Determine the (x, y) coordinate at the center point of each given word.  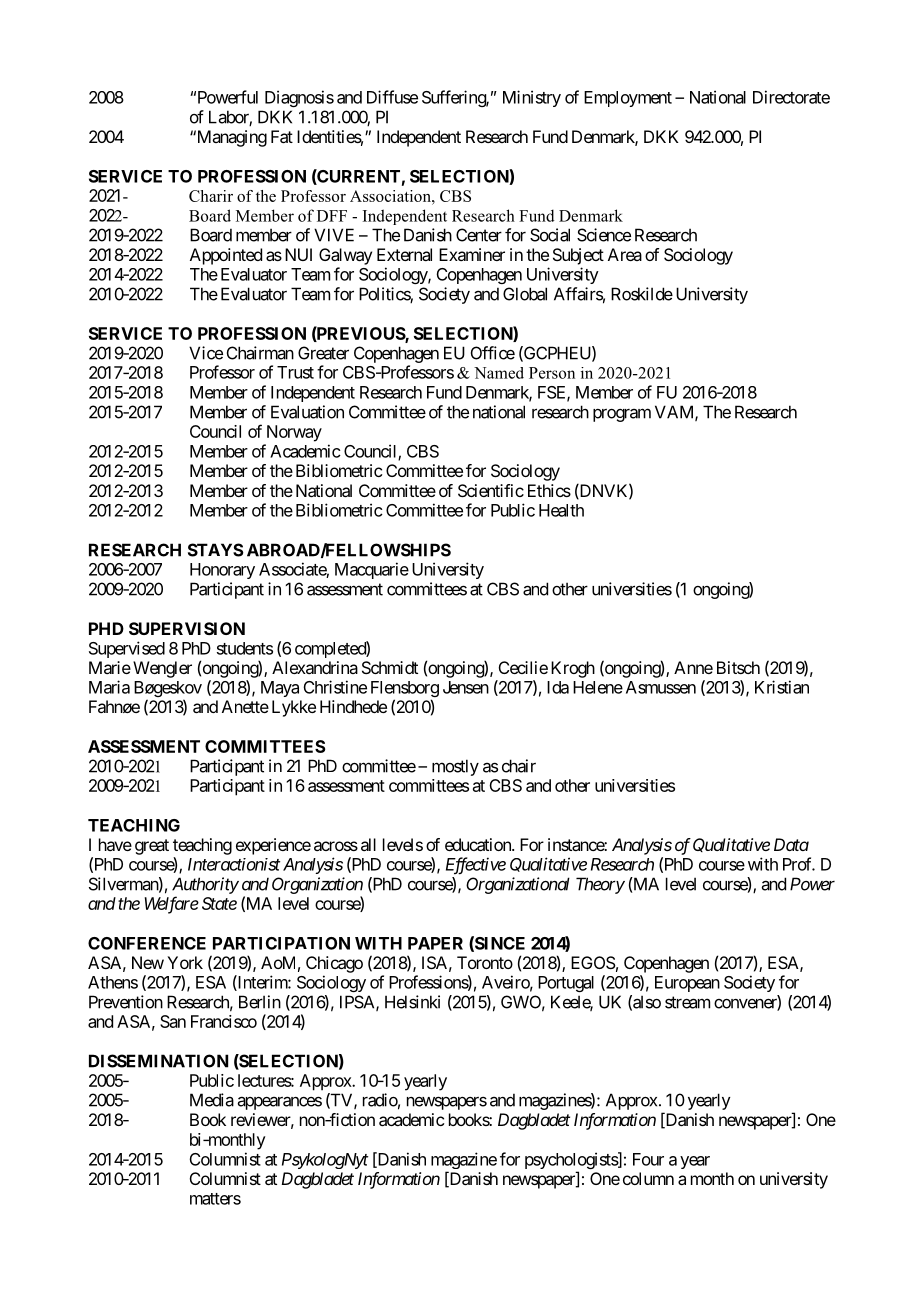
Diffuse (392, 97)
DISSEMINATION (158, 1061)
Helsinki (412, 1002)
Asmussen (661, 687)
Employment (628, 99)
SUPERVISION (187, 628)
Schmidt (390, 667)
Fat (282, 136)
